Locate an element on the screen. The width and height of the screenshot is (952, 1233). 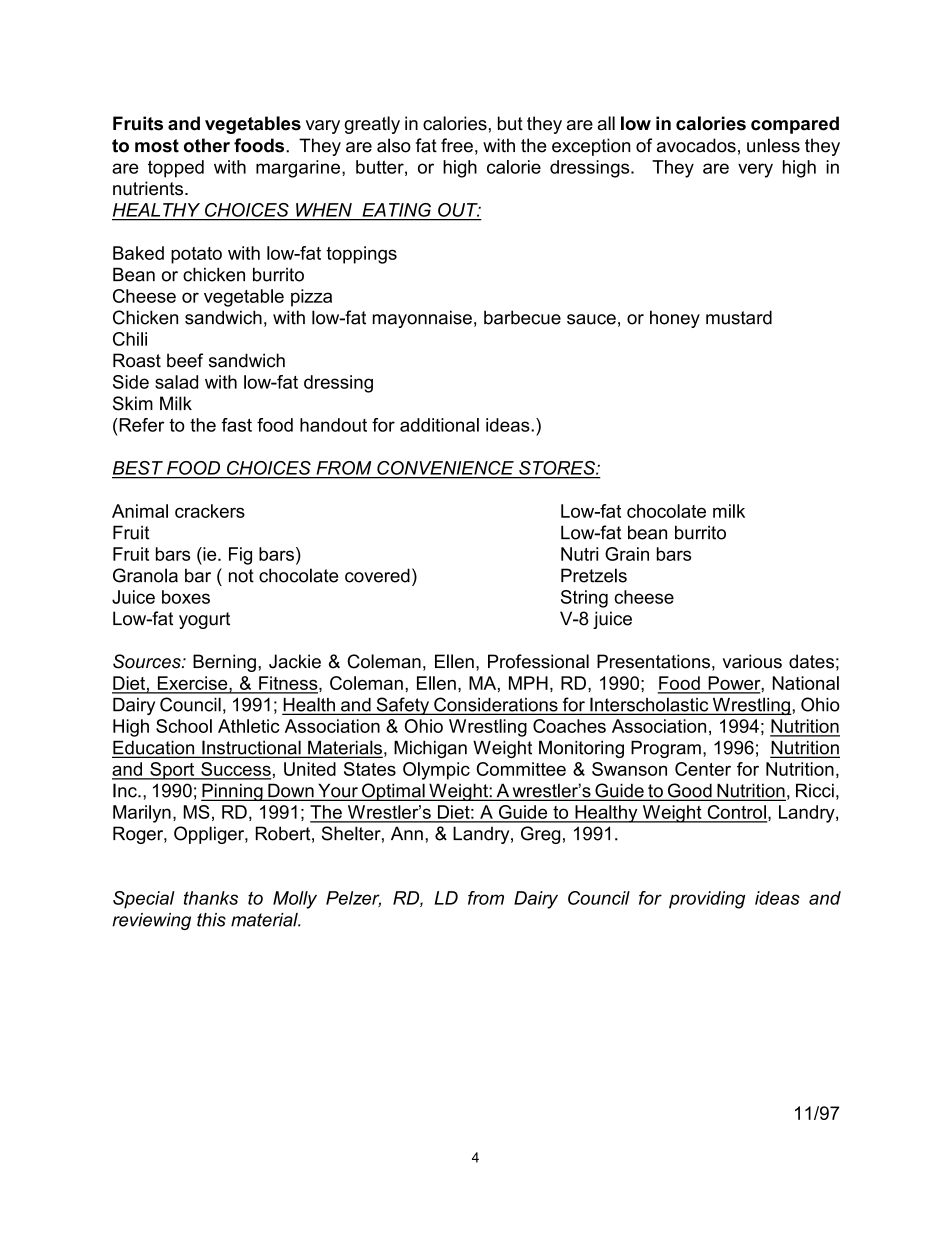
CONVENIENCE is located at coordinates (445, 468).
